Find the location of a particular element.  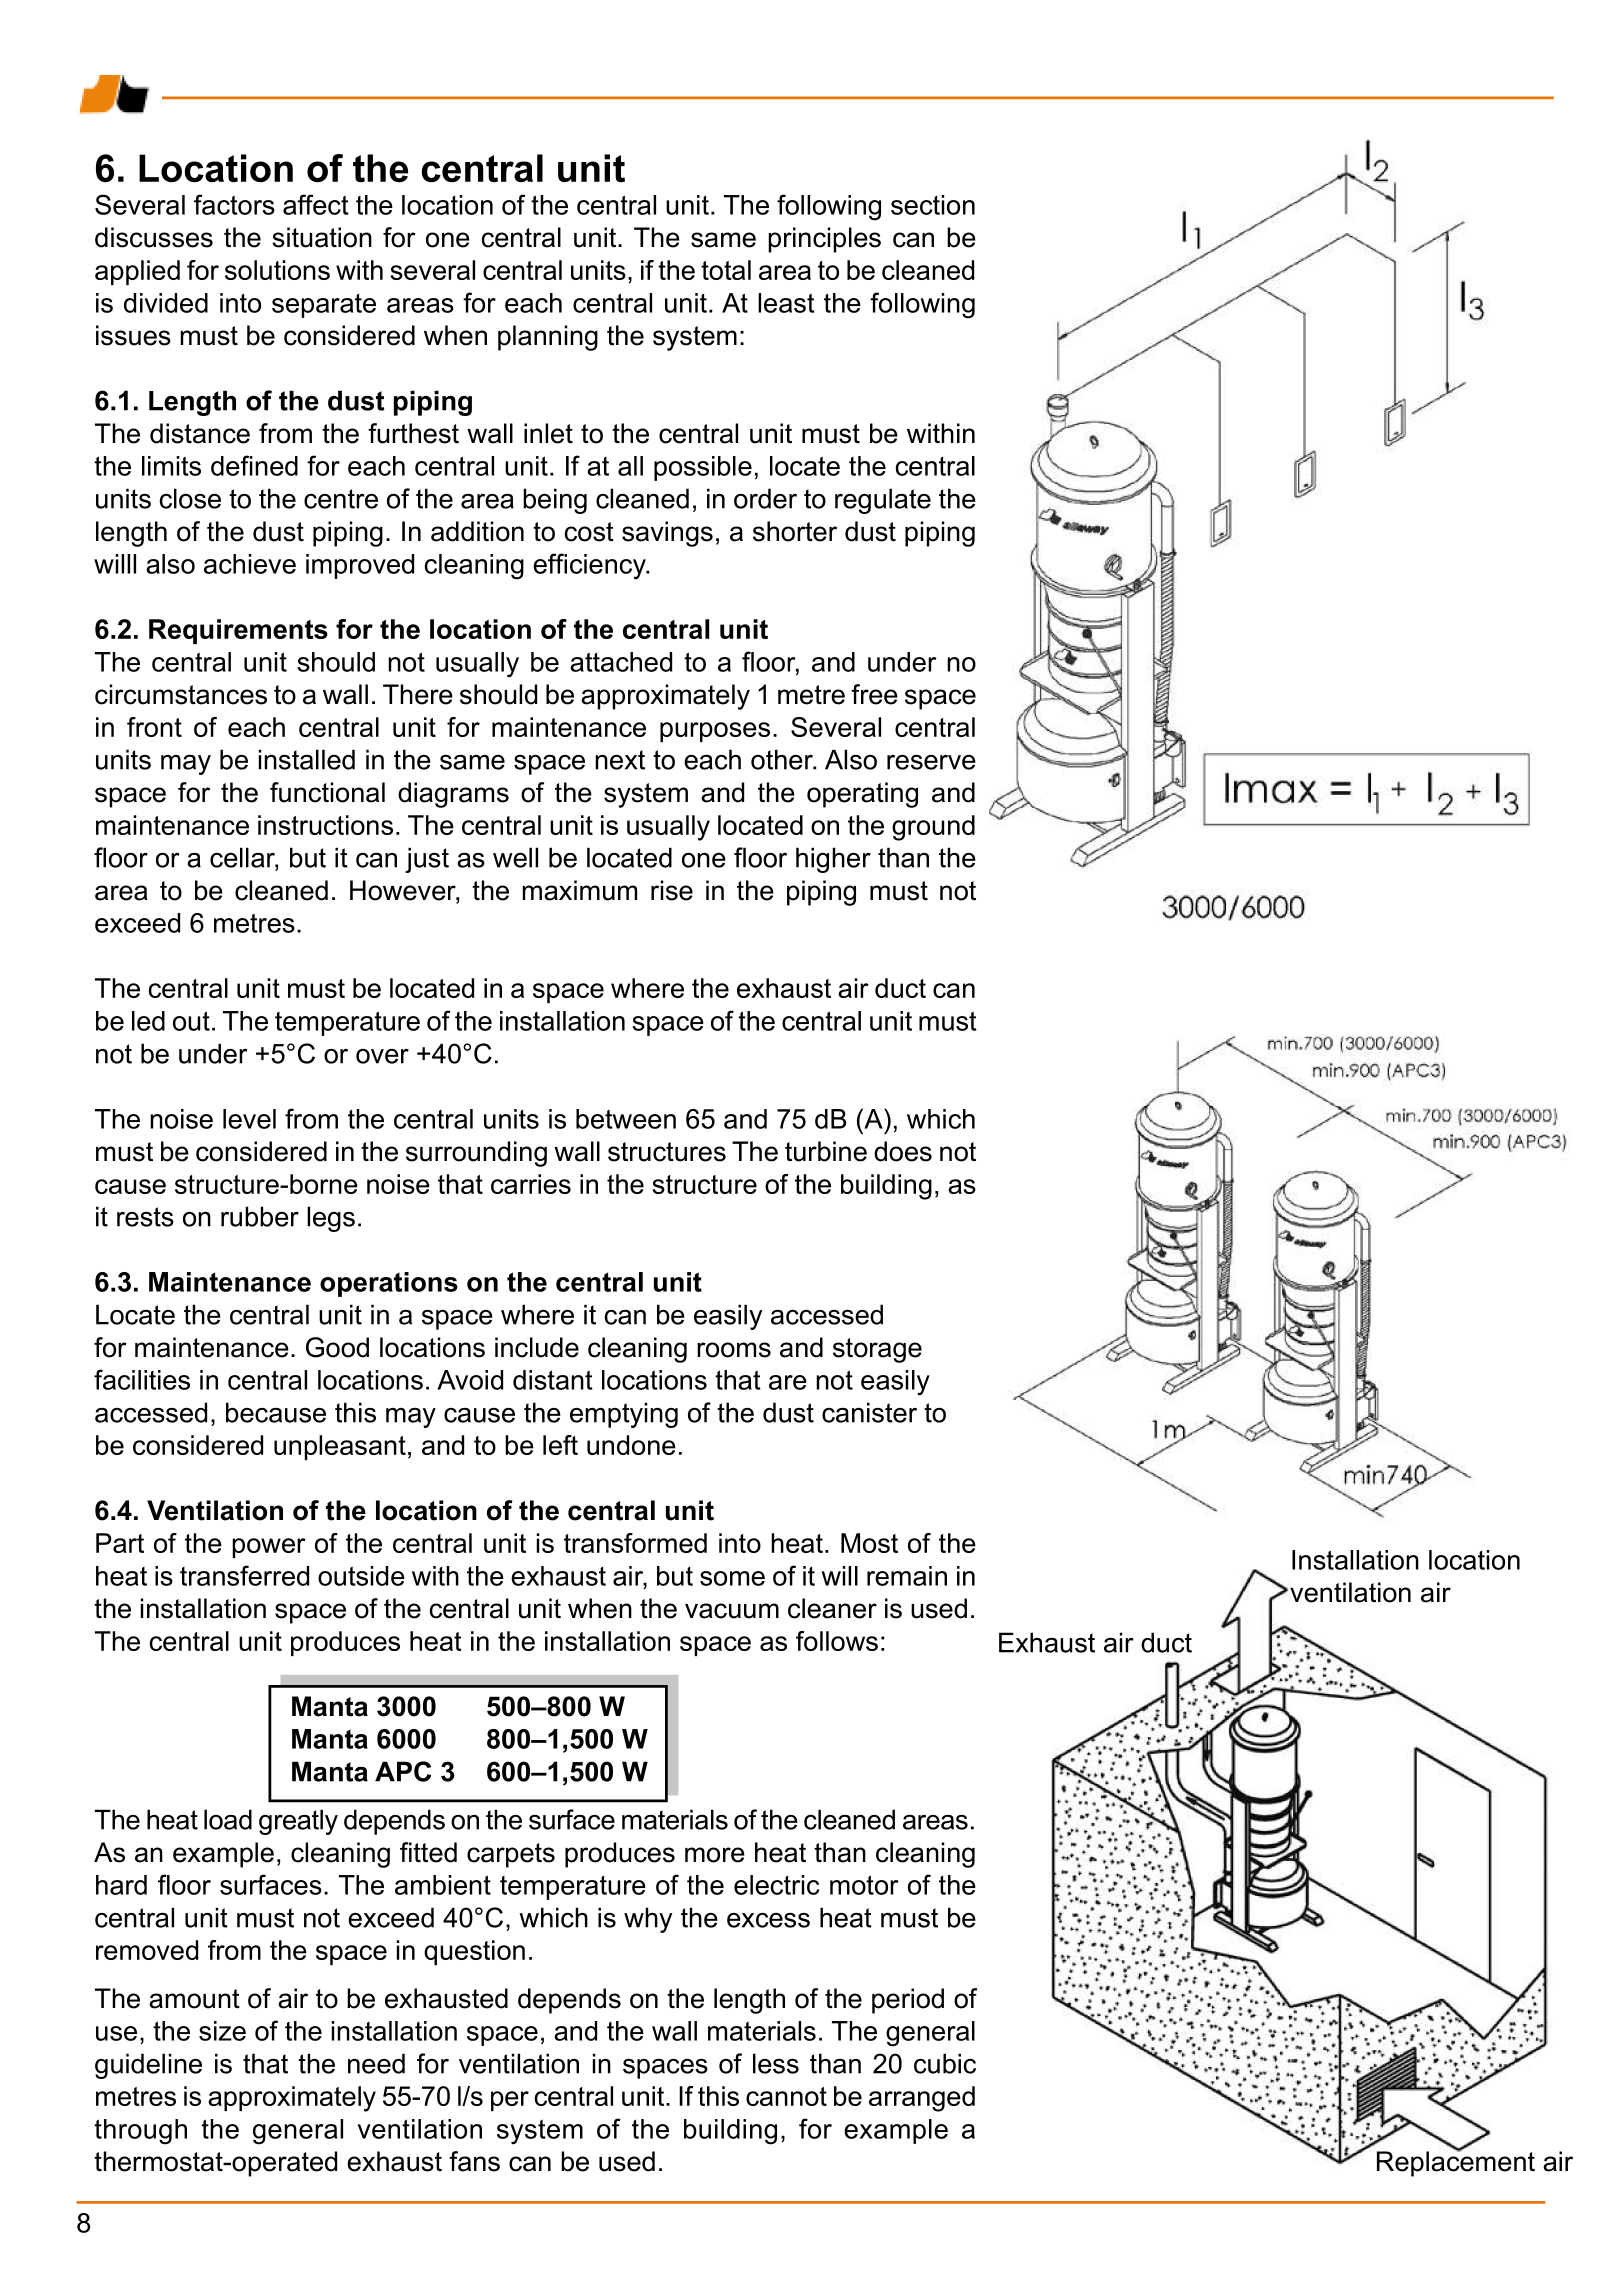

section is located at coordinates (933, 205).
